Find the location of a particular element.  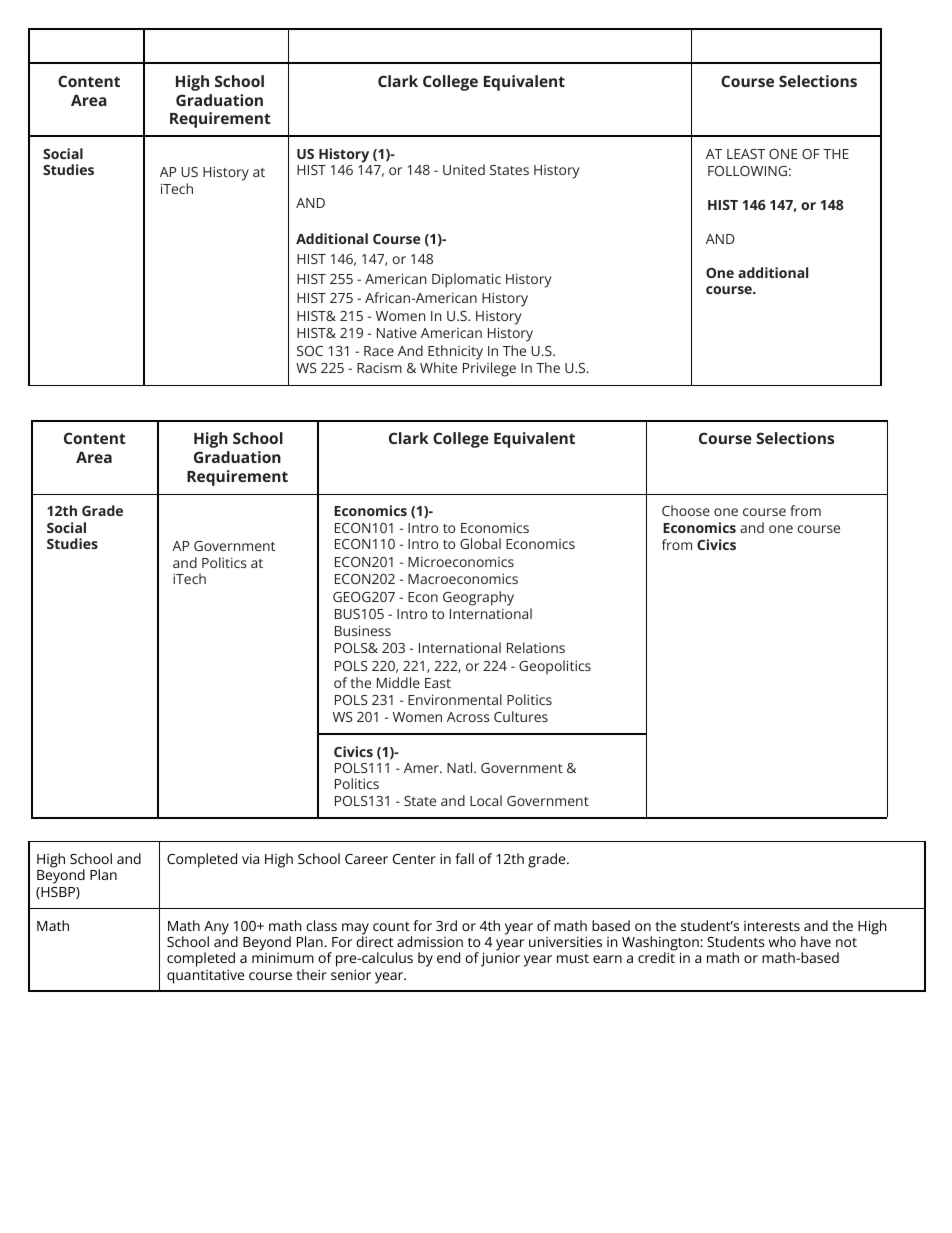

White is located at coordinates (438, 367).
